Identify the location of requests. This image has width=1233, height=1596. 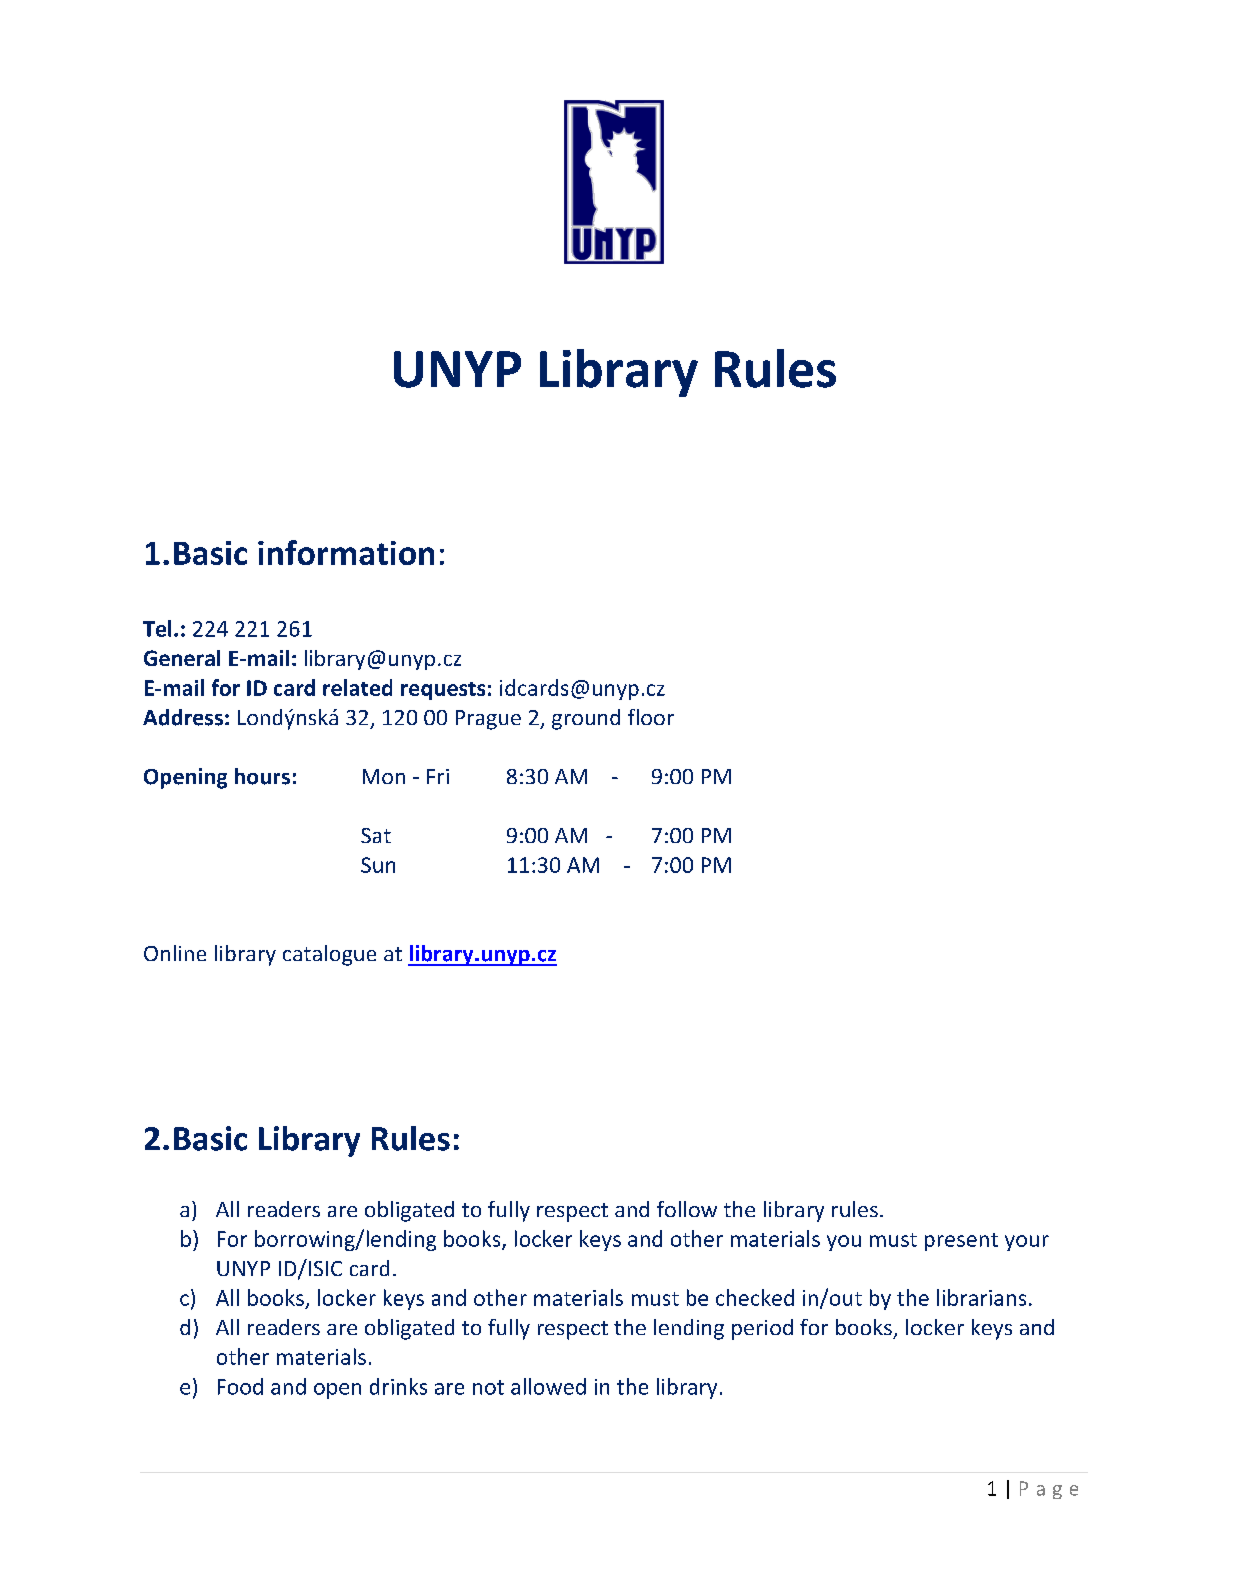
(443, 691).
